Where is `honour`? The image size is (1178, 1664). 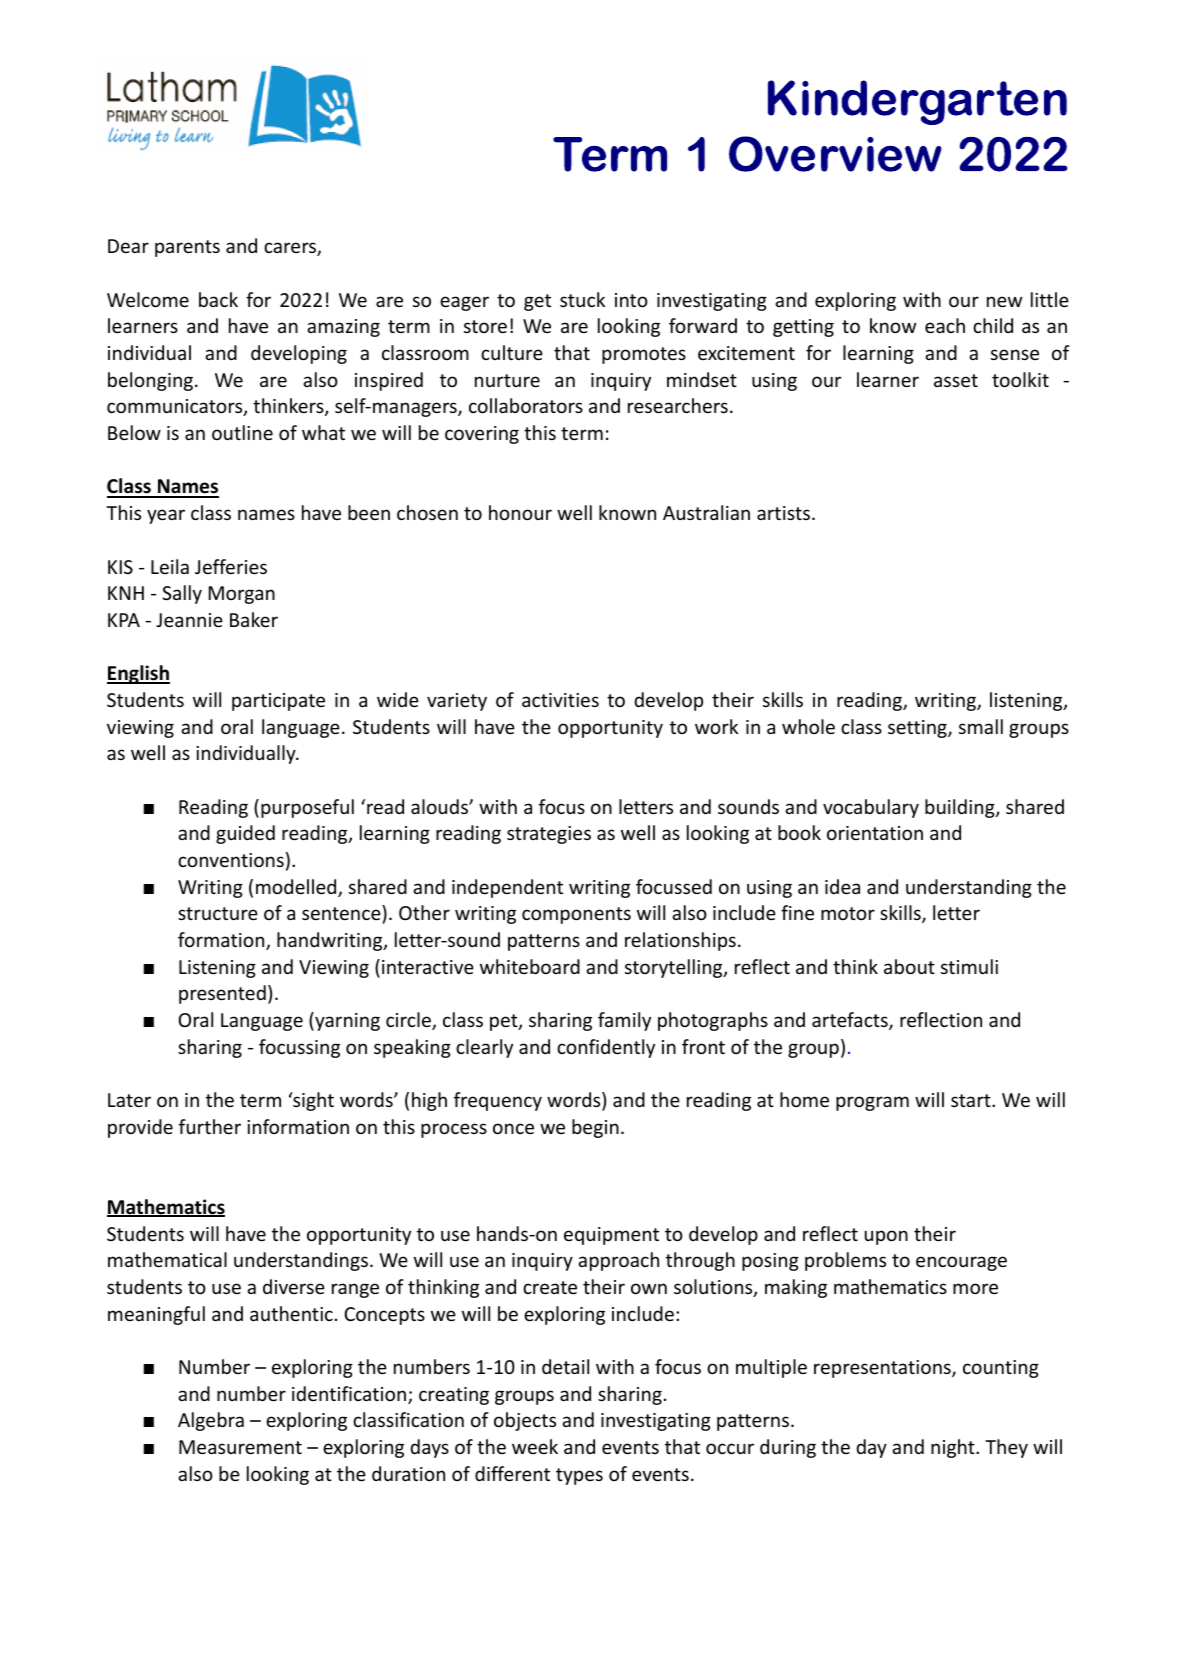
honour is located at coordinates (520, 512).
